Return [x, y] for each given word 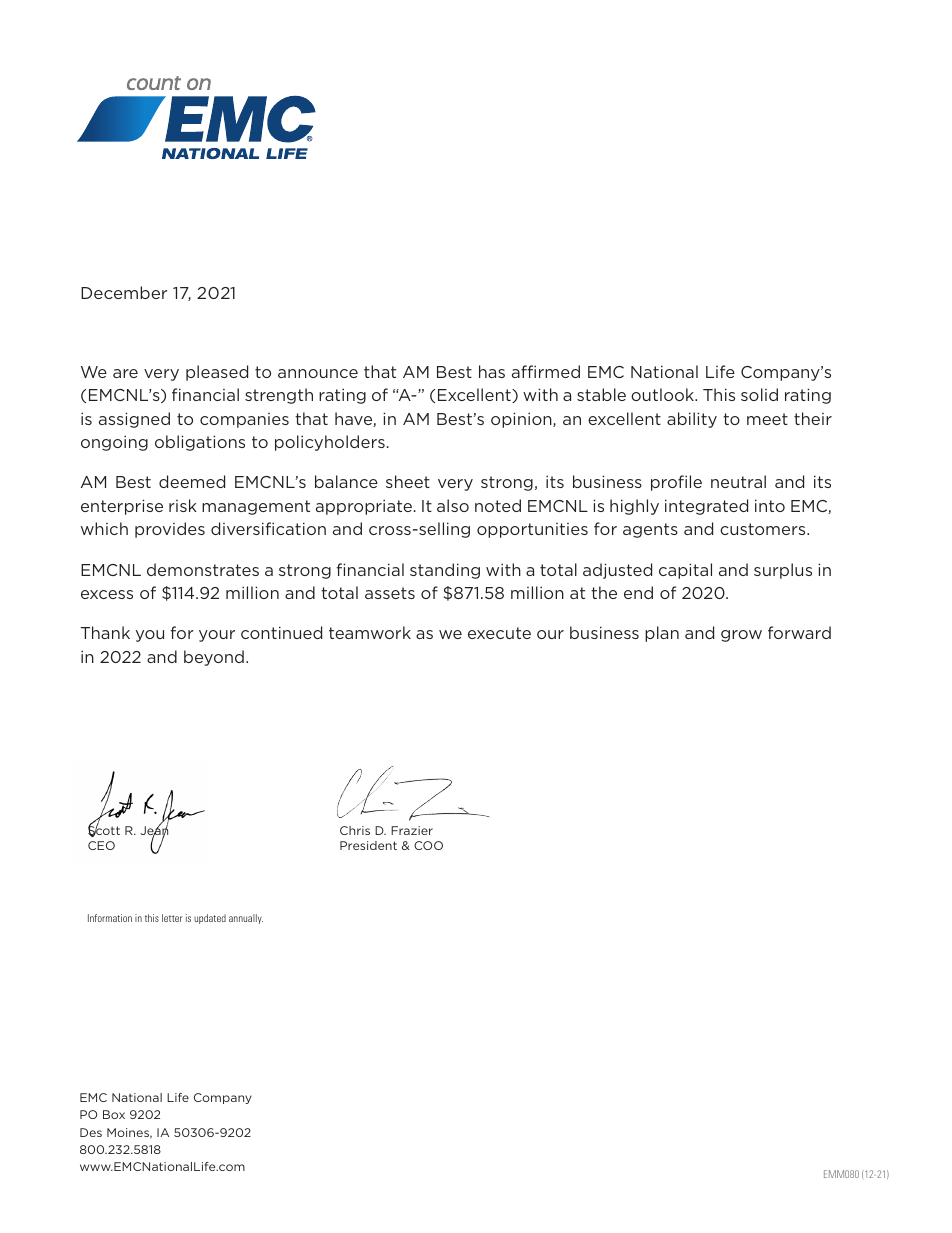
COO [428, 845]
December [124, 292]
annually [246, 919]
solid [759, 394]
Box [114, 1114]
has [492, 371]
